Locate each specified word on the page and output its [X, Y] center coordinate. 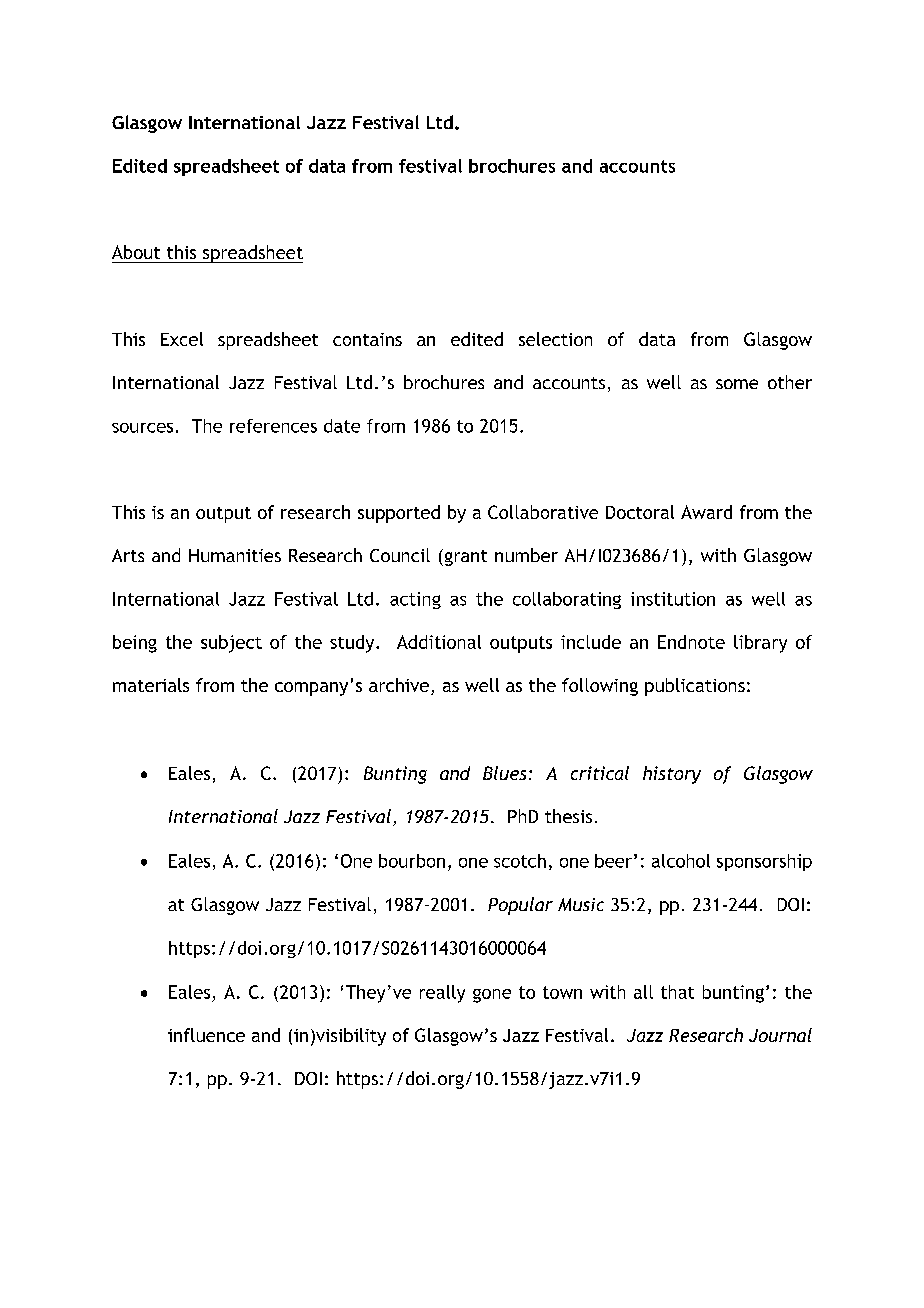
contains [367, 339]
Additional [439, 642]
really [442, 994]
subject [231, 644]
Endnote [691, 642]
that [677, 992]
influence [206, 1035]
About [136, 252]
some [737, 384]
